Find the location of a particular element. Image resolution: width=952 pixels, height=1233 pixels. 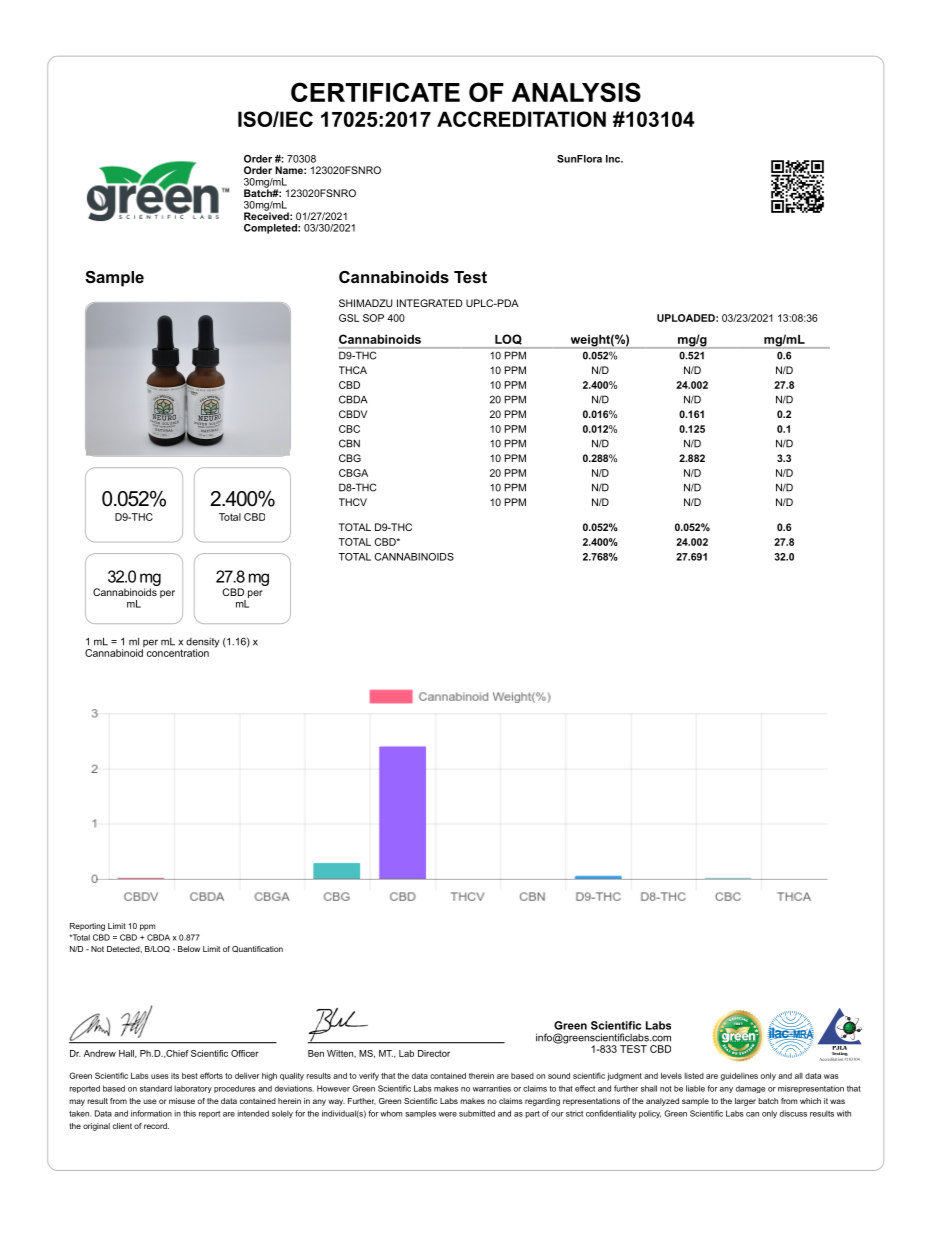

CERTIFICATE is located at coordinates (375, 92).
